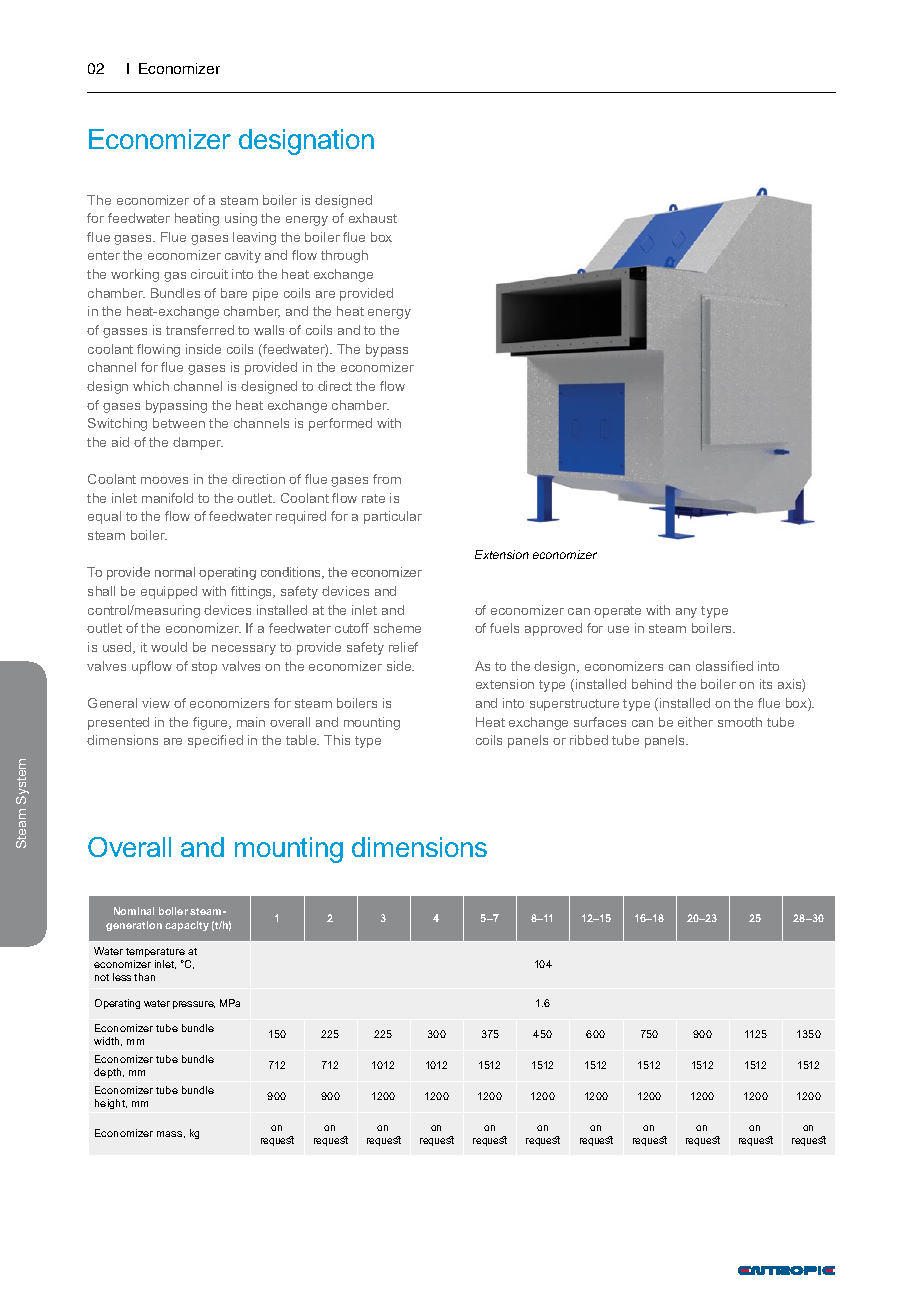 This screenshot has width=924, height=1308. Describe the element at coordinates (134, 911) in the screenshot. I see `Nominal` at that location.
